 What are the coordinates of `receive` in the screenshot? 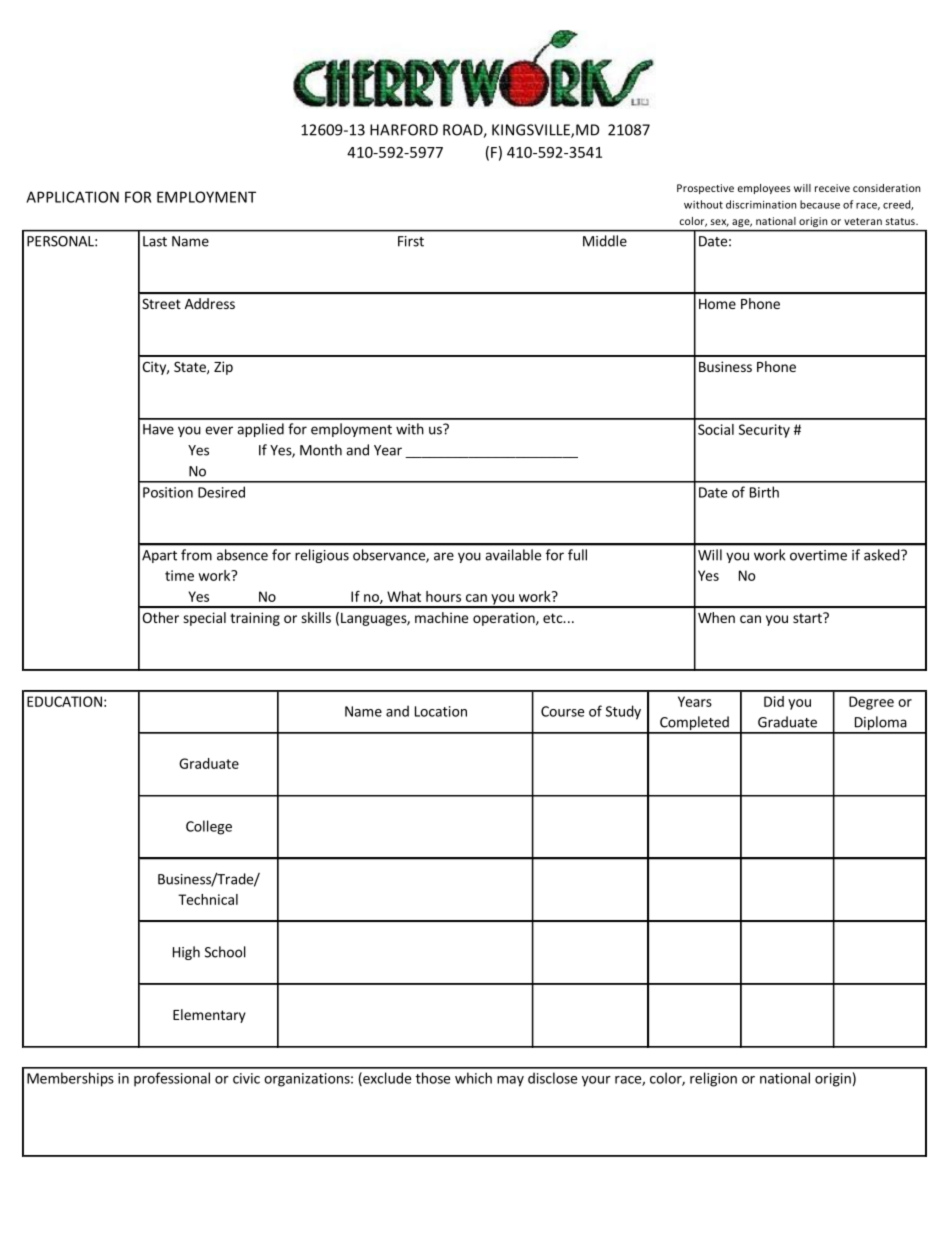 It's located at (832, 188).
